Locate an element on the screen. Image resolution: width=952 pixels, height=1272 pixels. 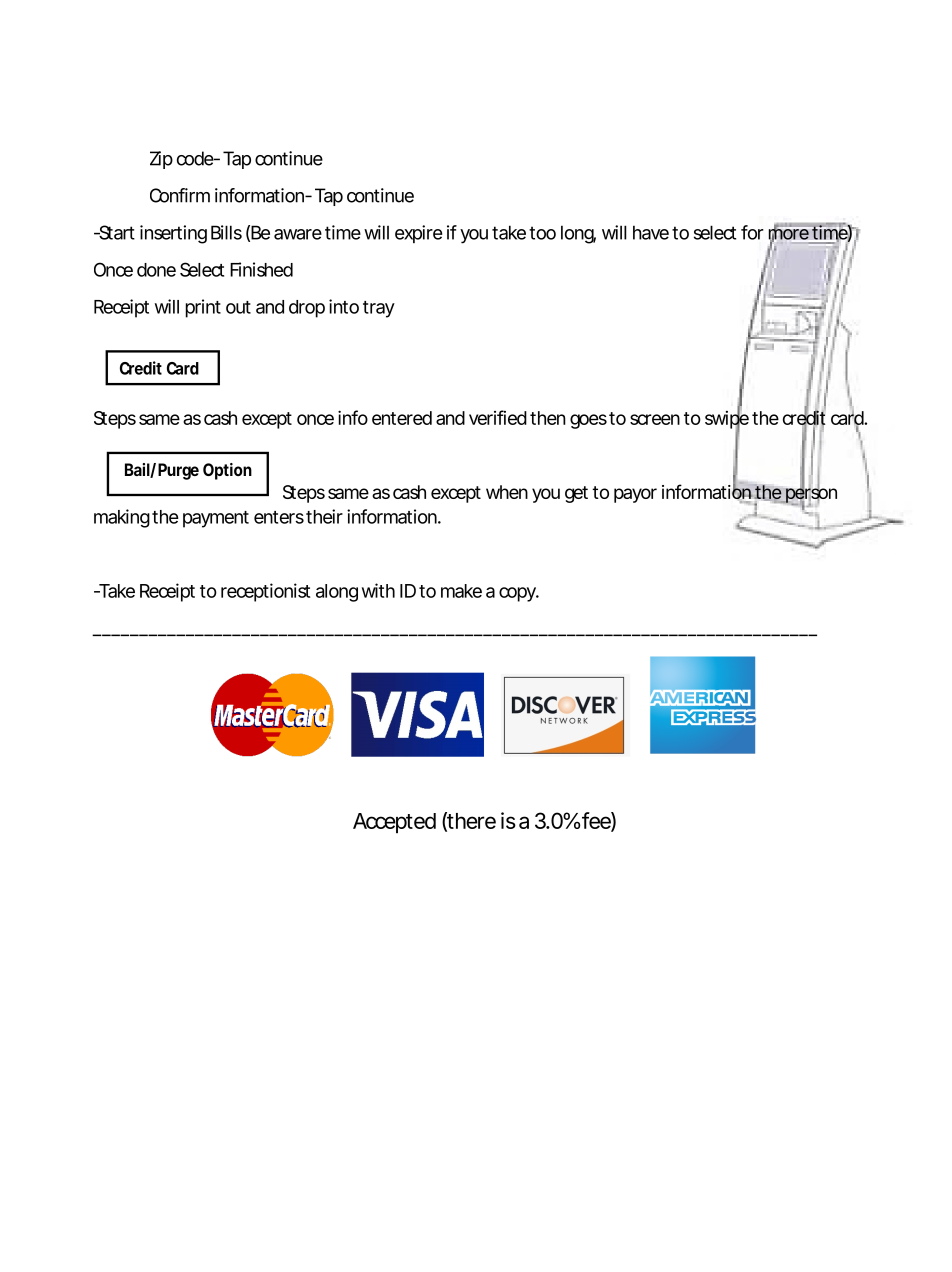
get is located at coordinates (576, 494).
